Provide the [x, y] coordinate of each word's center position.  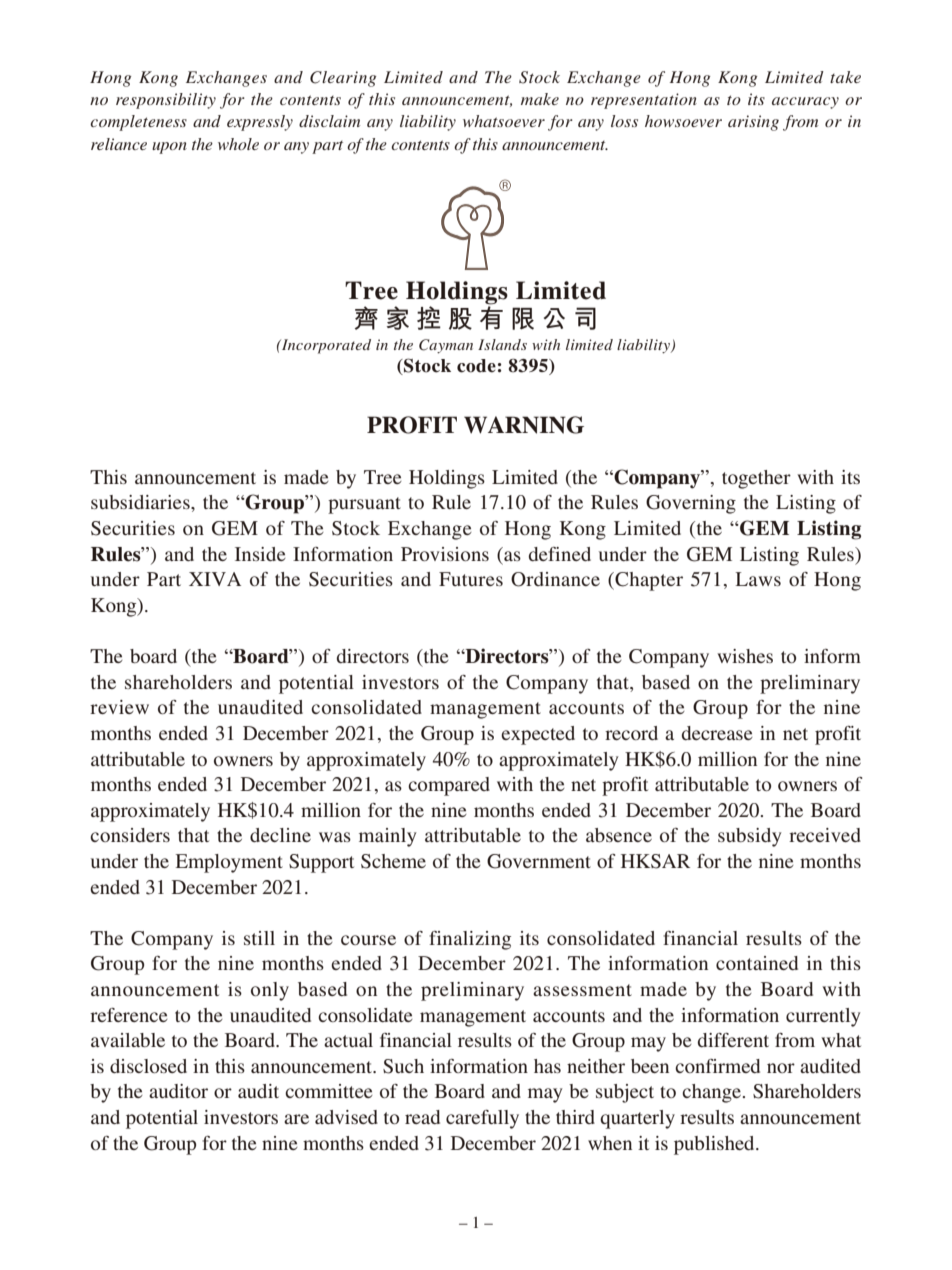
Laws [758, 579]
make [540, 99]
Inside [260, 554]
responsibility [166, 101]
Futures [471, 579]
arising [753, 123]
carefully [482, 1119]
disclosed [148, 1066]
